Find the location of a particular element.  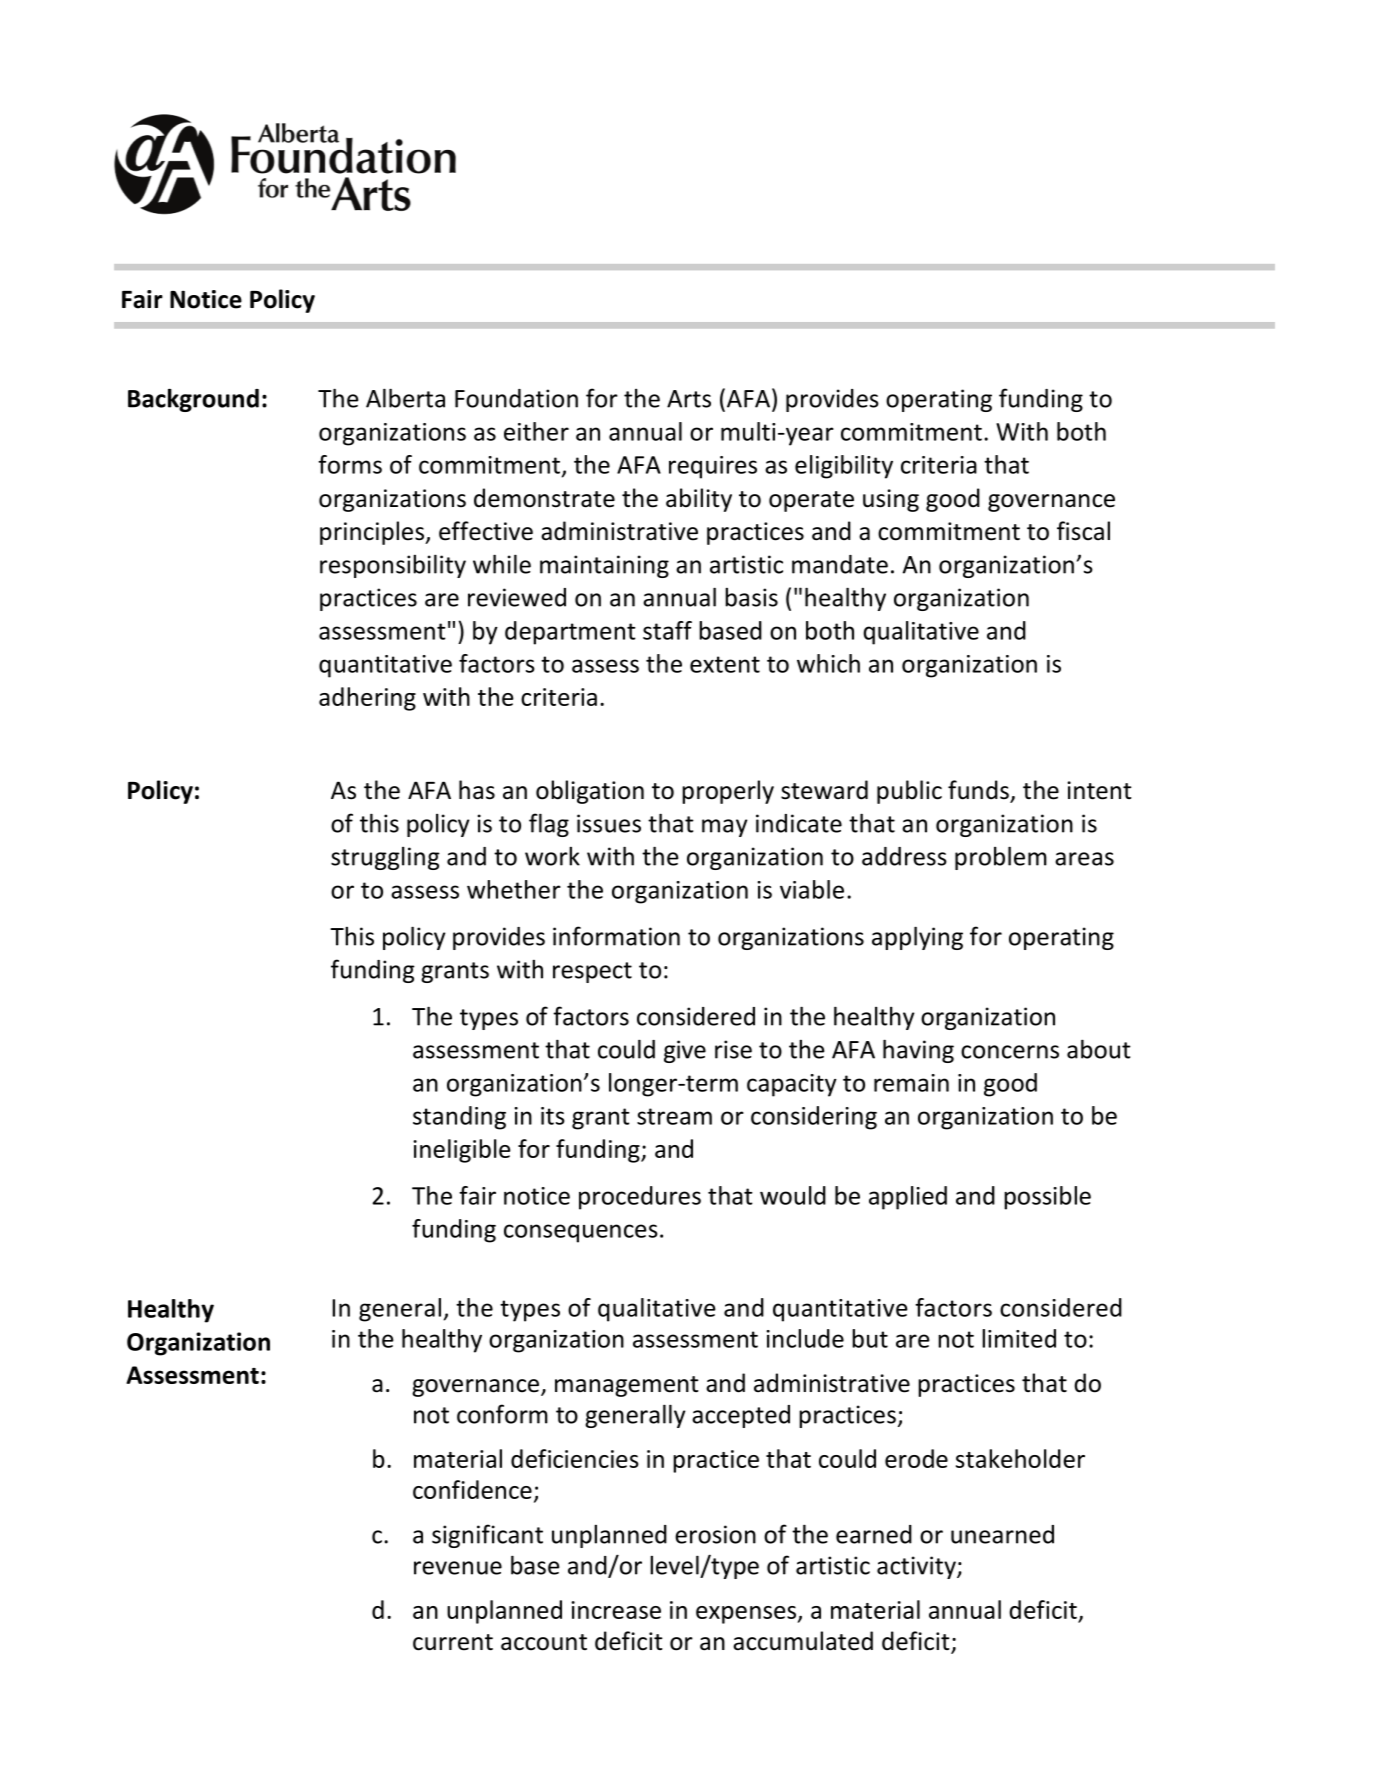

using is located at coordinates (891, 500).
